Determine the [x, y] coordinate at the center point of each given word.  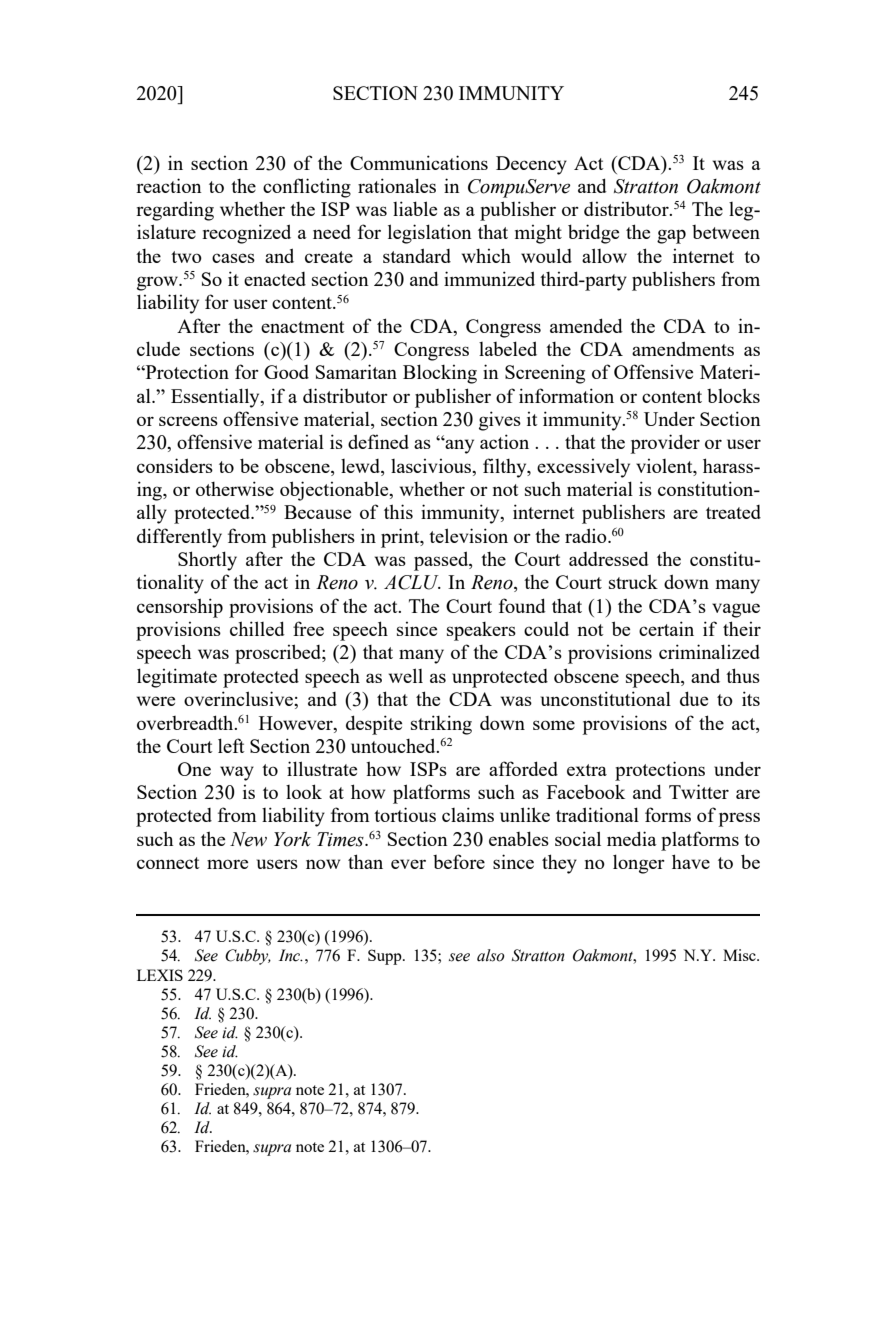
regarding [175, 211]
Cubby [248, 957]
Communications [419, 162]
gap [671, 236]
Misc [740, 955]
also [491, 955]
